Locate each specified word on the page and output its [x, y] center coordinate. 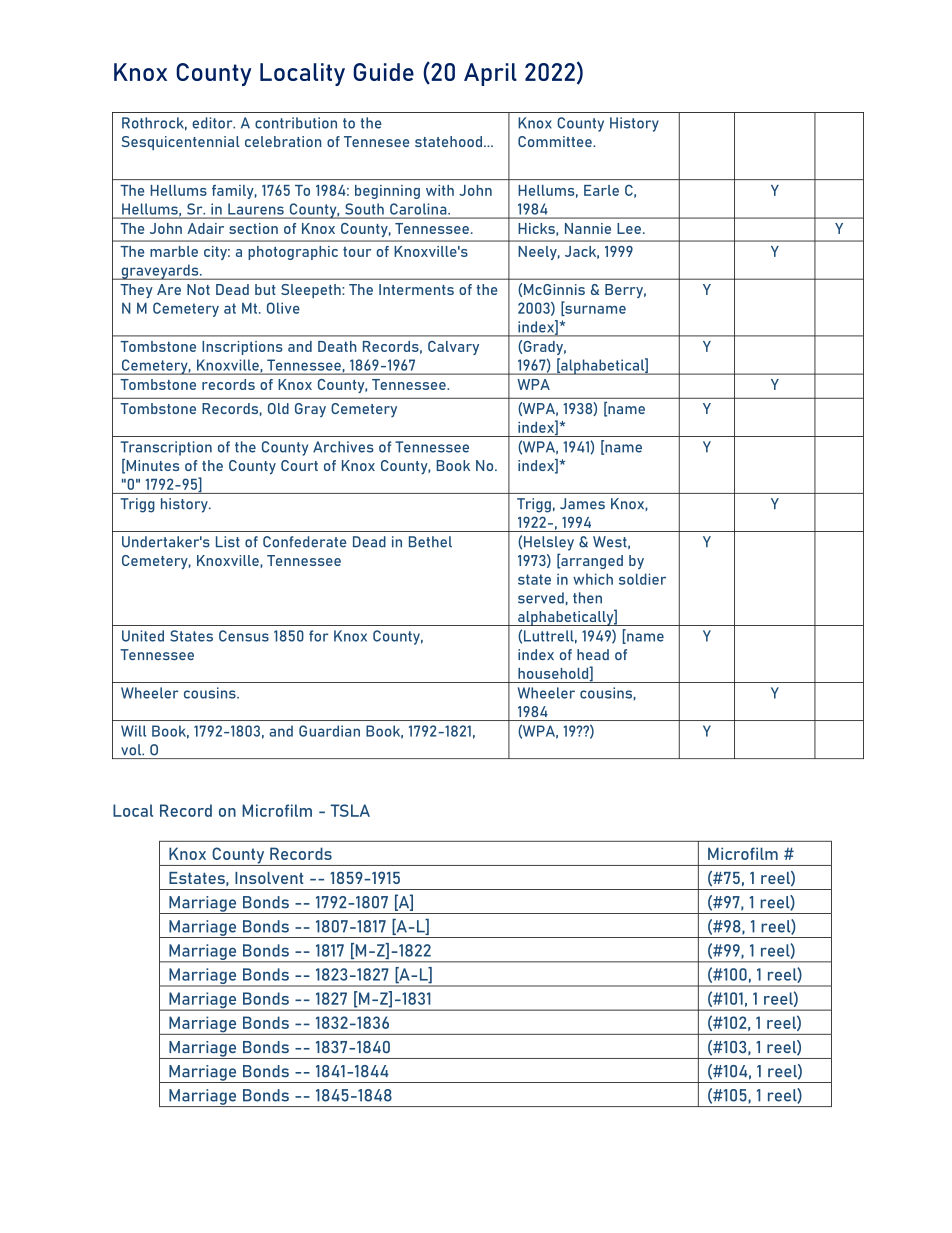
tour [357, 252]
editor [213, 123]
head [593, 654]
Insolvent [269, 878]
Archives [343, 447]
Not [198, 289]
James [582, 504]
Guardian [329, 731]
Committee [556, 141]
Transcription [166, 448]
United [143, 636]
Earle [601, 190]
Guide [383, 72]
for [319, 636]
